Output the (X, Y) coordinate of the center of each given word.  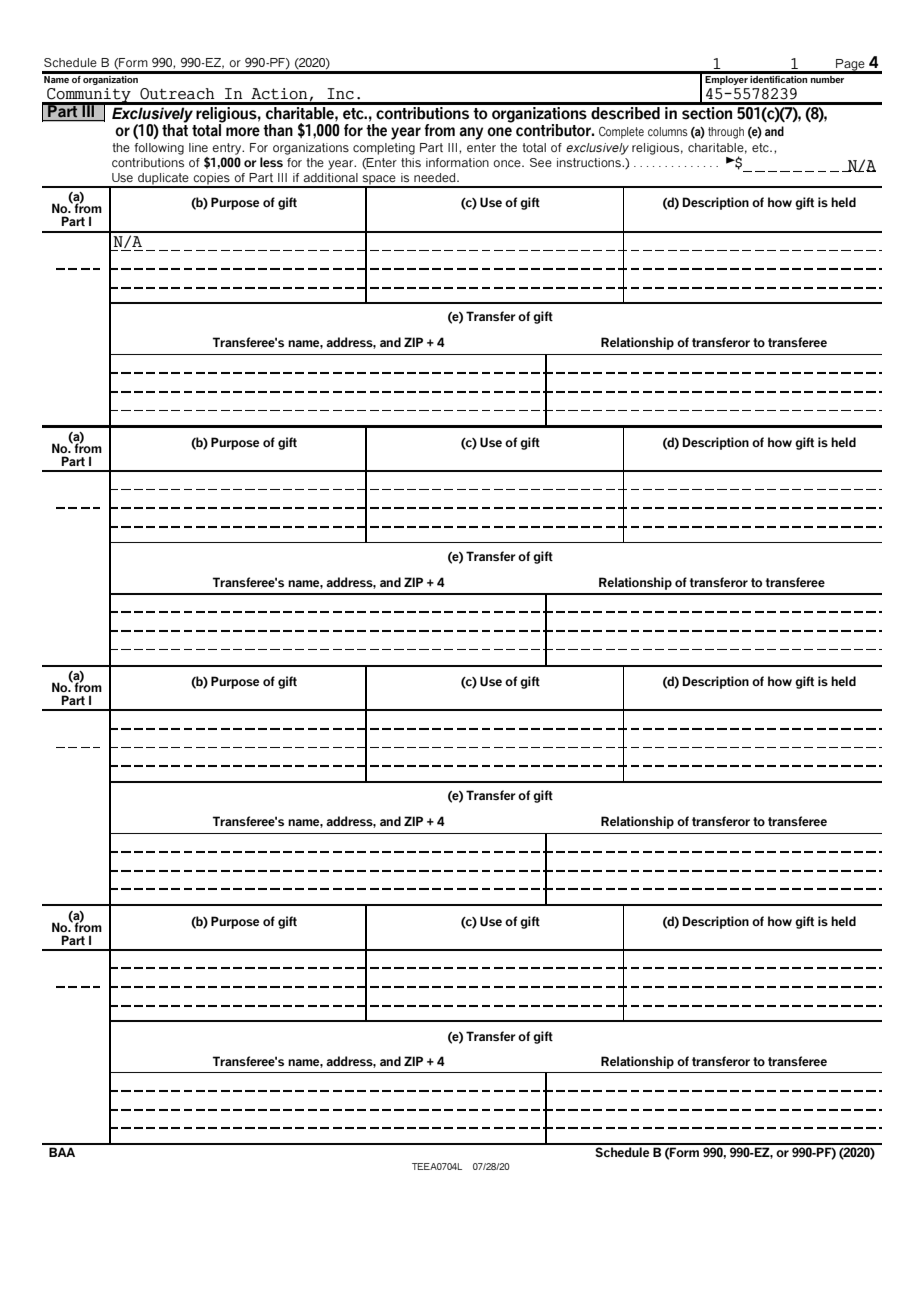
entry (228, 149)
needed (436, 177)
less (271, 162)
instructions (590, 162)
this (411, 162)
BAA (62, 1152)
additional (331, 177)
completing (384, 149)
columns (668, 131)
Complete (621, 133)
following (159, 149)
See (541, 162)
